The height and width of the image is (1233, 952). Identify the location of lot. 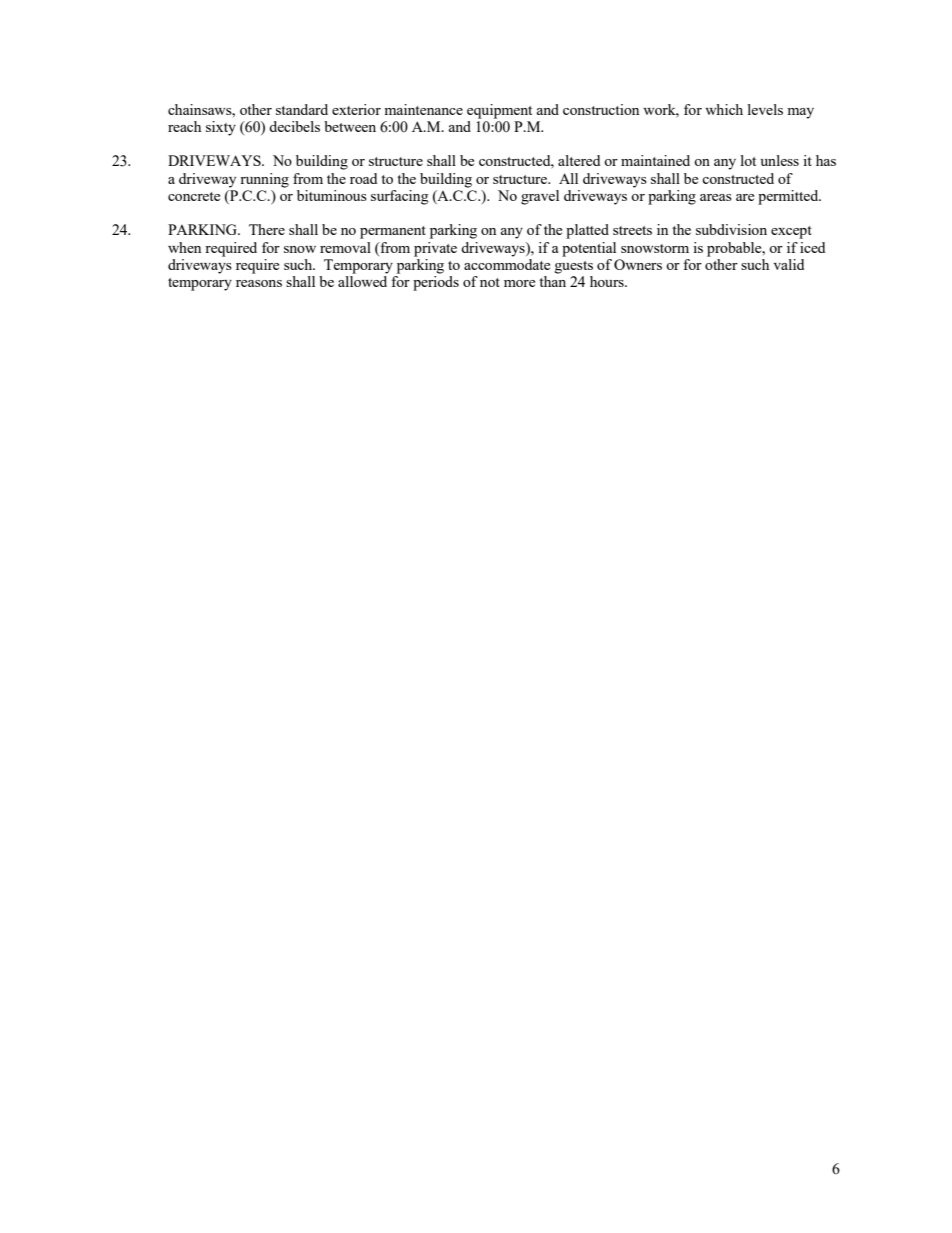
(748, 160).
